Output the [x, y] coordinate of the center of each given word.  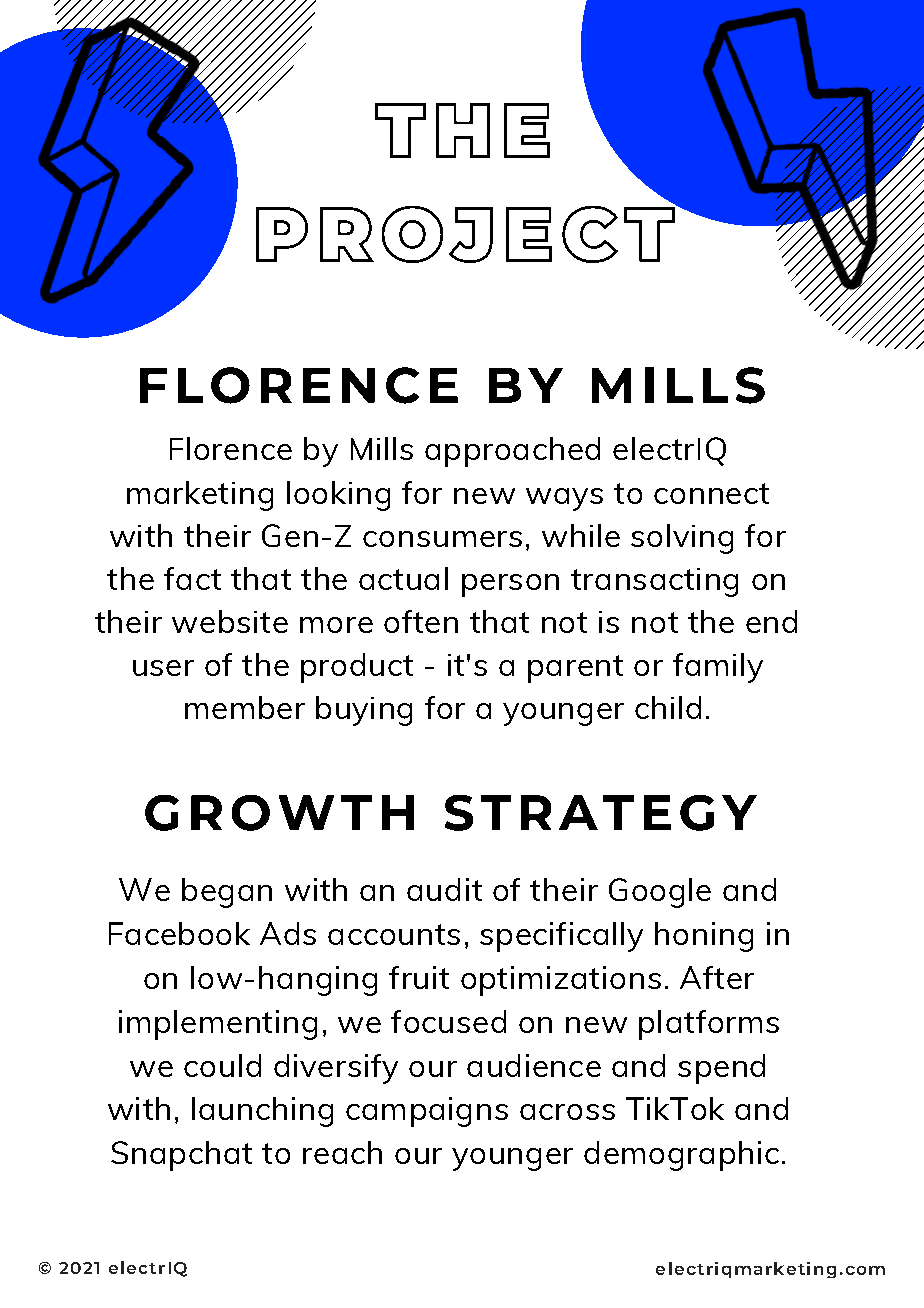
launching [262, 1112]
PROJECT [466, 233]
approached [512, 452]
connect [711, 493]
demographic [681, 1156]
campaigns [427, 1112]
